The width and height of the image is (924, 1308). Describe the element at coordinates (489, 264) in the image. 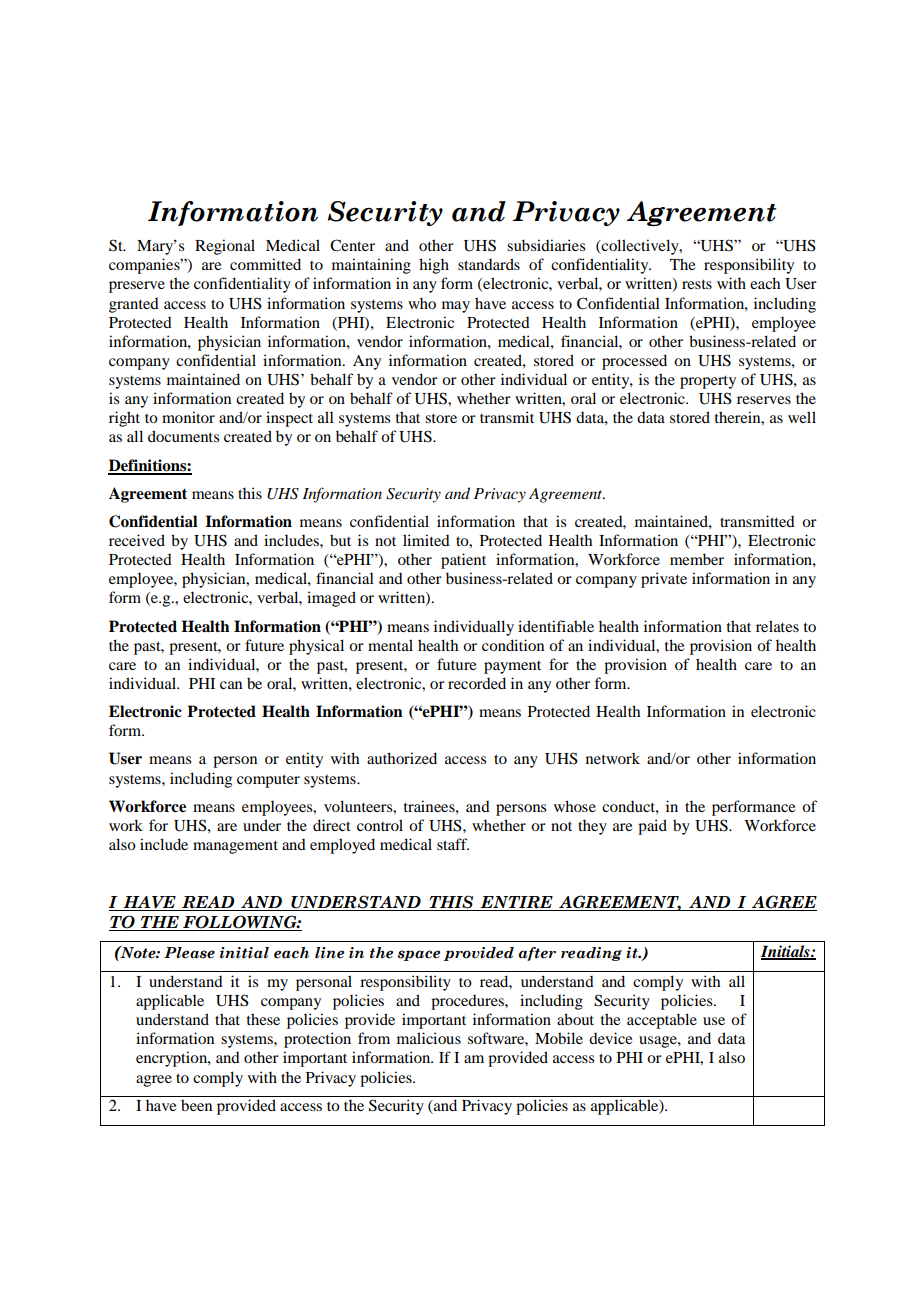

I see `standards` at that location.
